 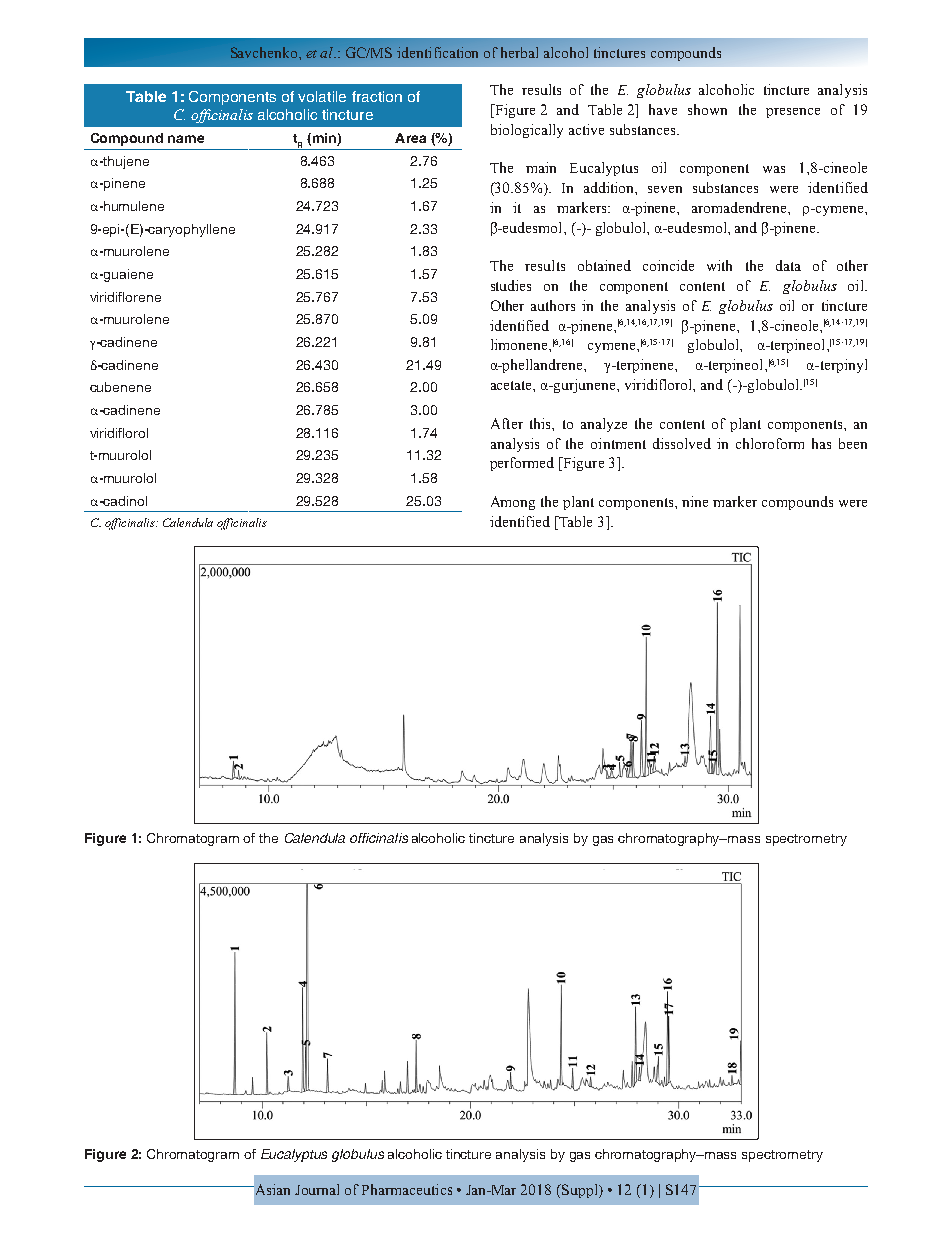 What do you see at coordinates (770, 443) in the page?
I see `chloroform` at bounding box center [770, 443].
